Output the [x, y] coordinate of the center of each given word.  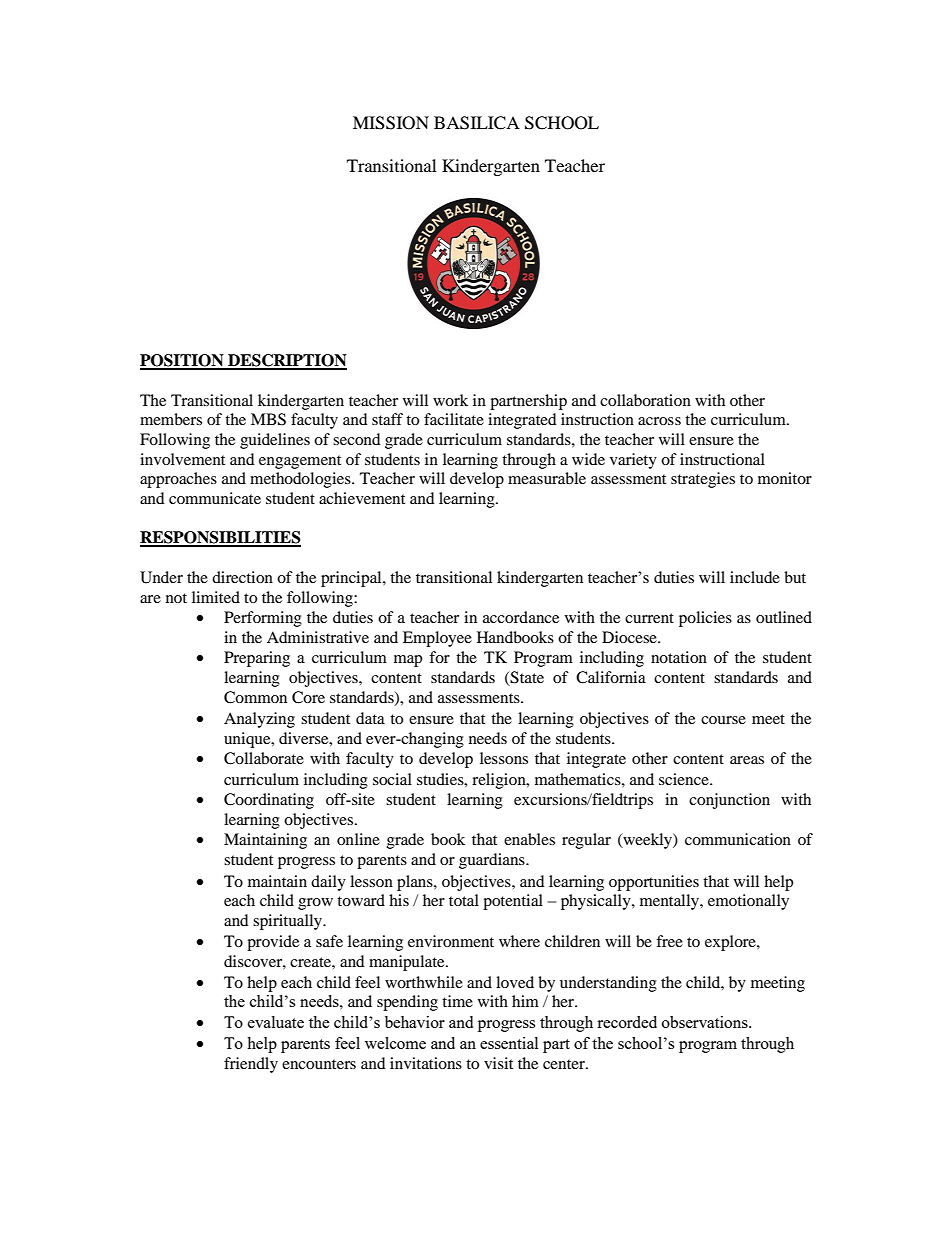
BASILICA [477, 123]
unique [248, 740]
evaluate [276, 1022]
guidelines [275, 441]
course [723, 720]
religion [500, 781]
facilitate [454, 419]
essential [509, 1043]
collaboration [645, 400]
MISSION [391, 123]
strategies [703, 480]
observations [706, 1022]
